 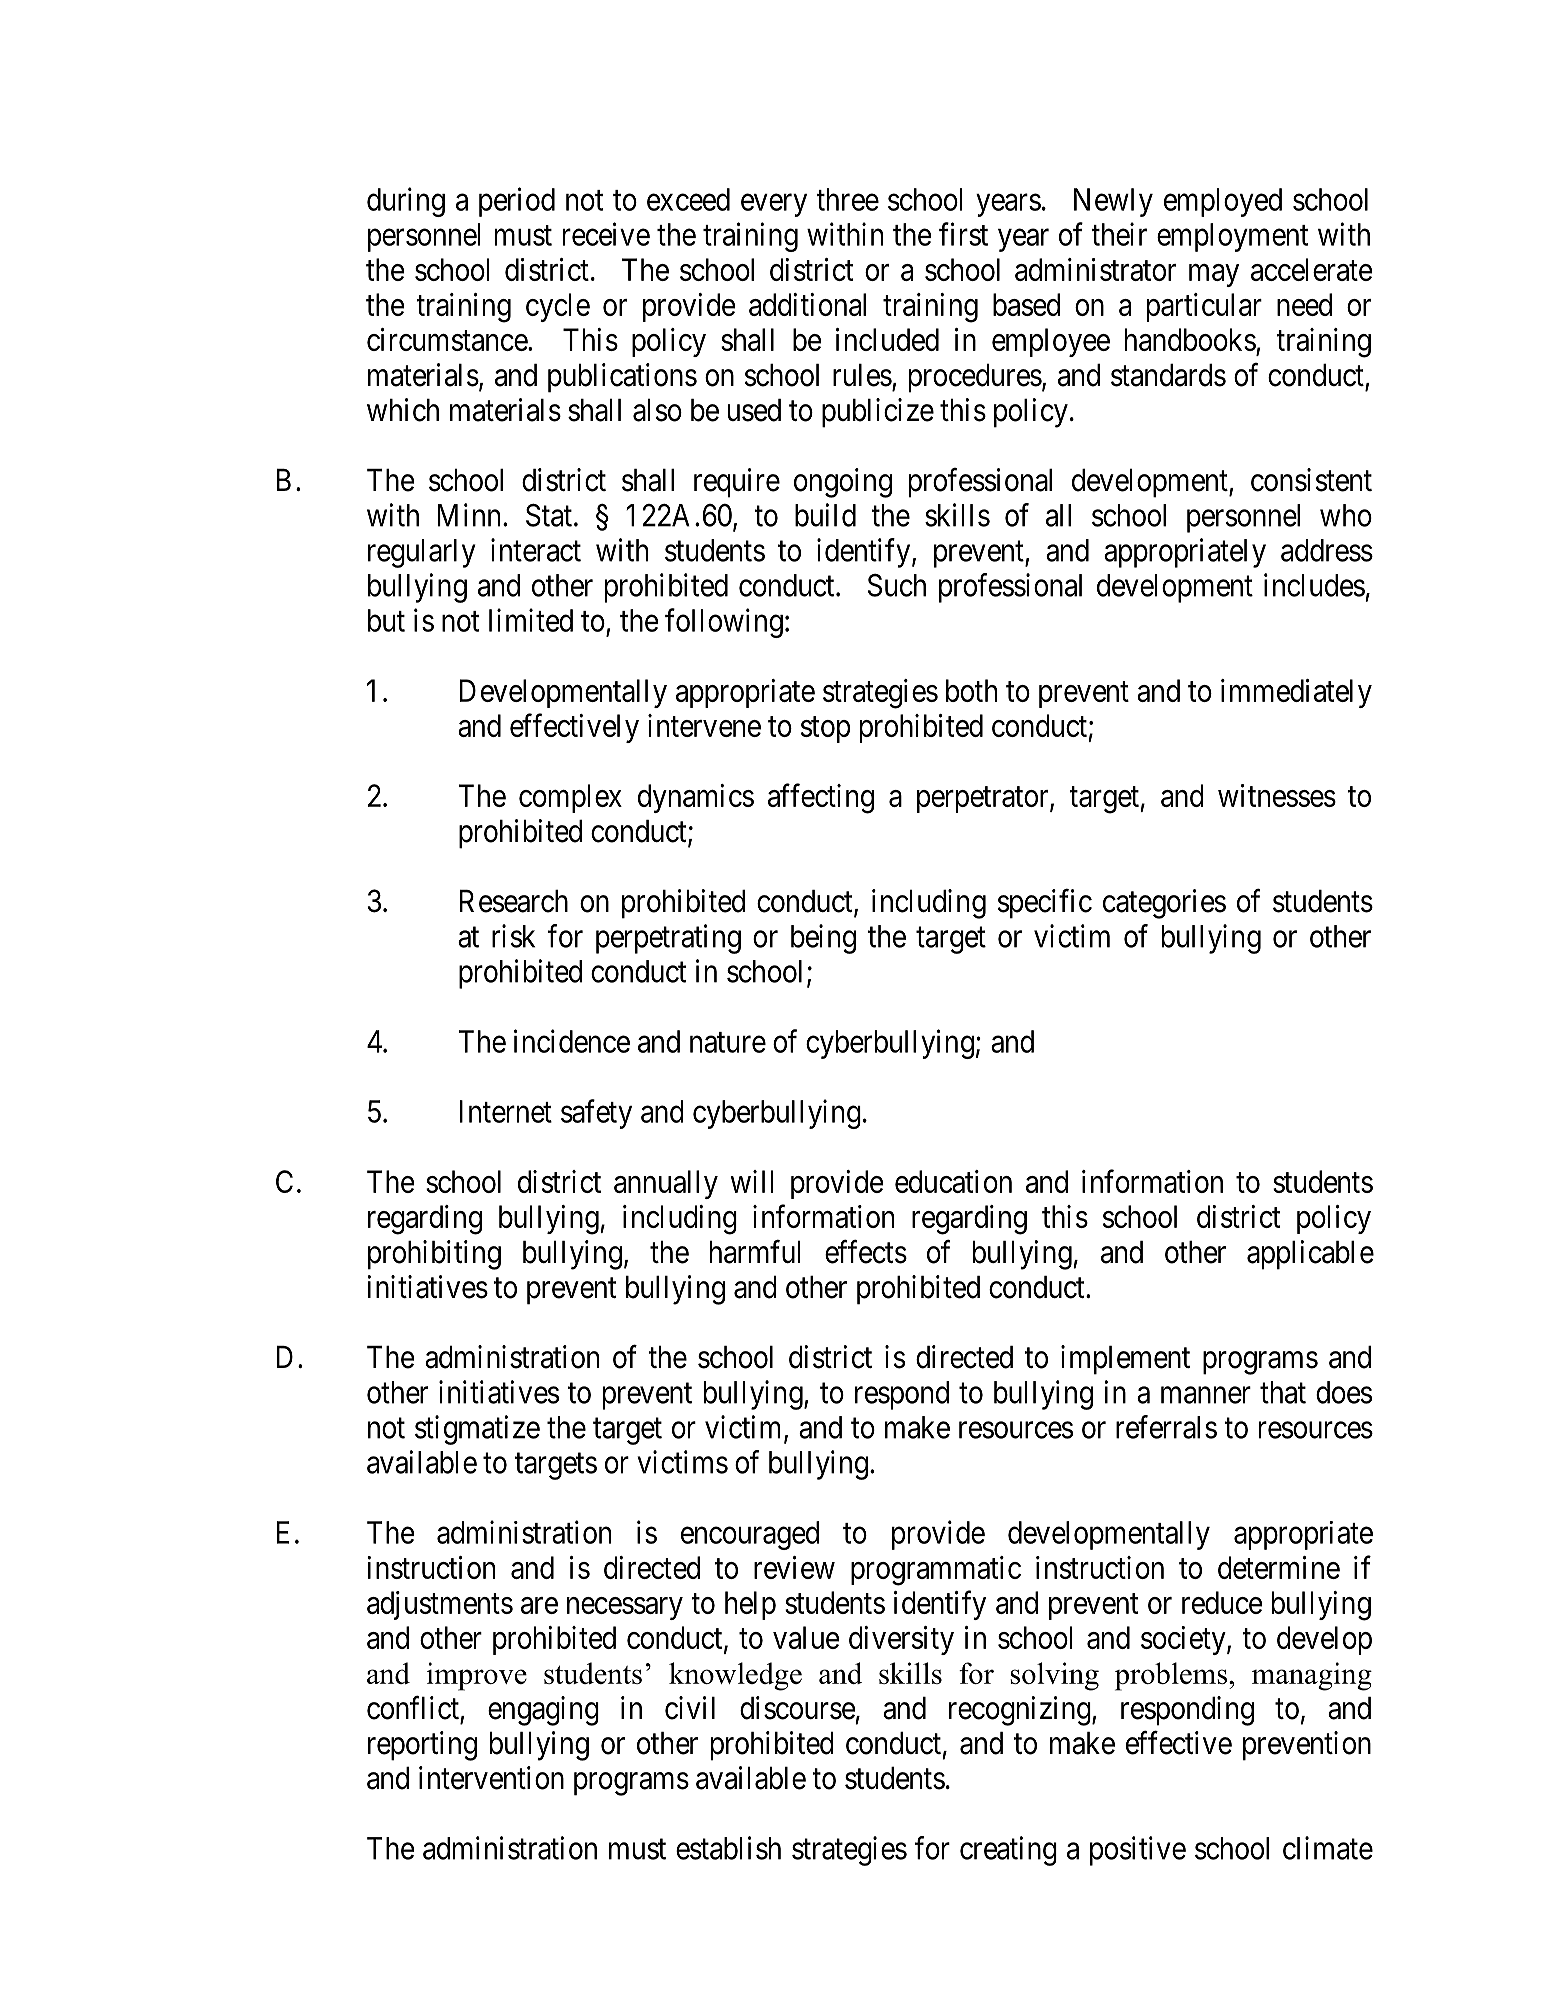 What do you see at coordinates (517, 202) in the page?
I see `period` at bounding box center [517, 202].
